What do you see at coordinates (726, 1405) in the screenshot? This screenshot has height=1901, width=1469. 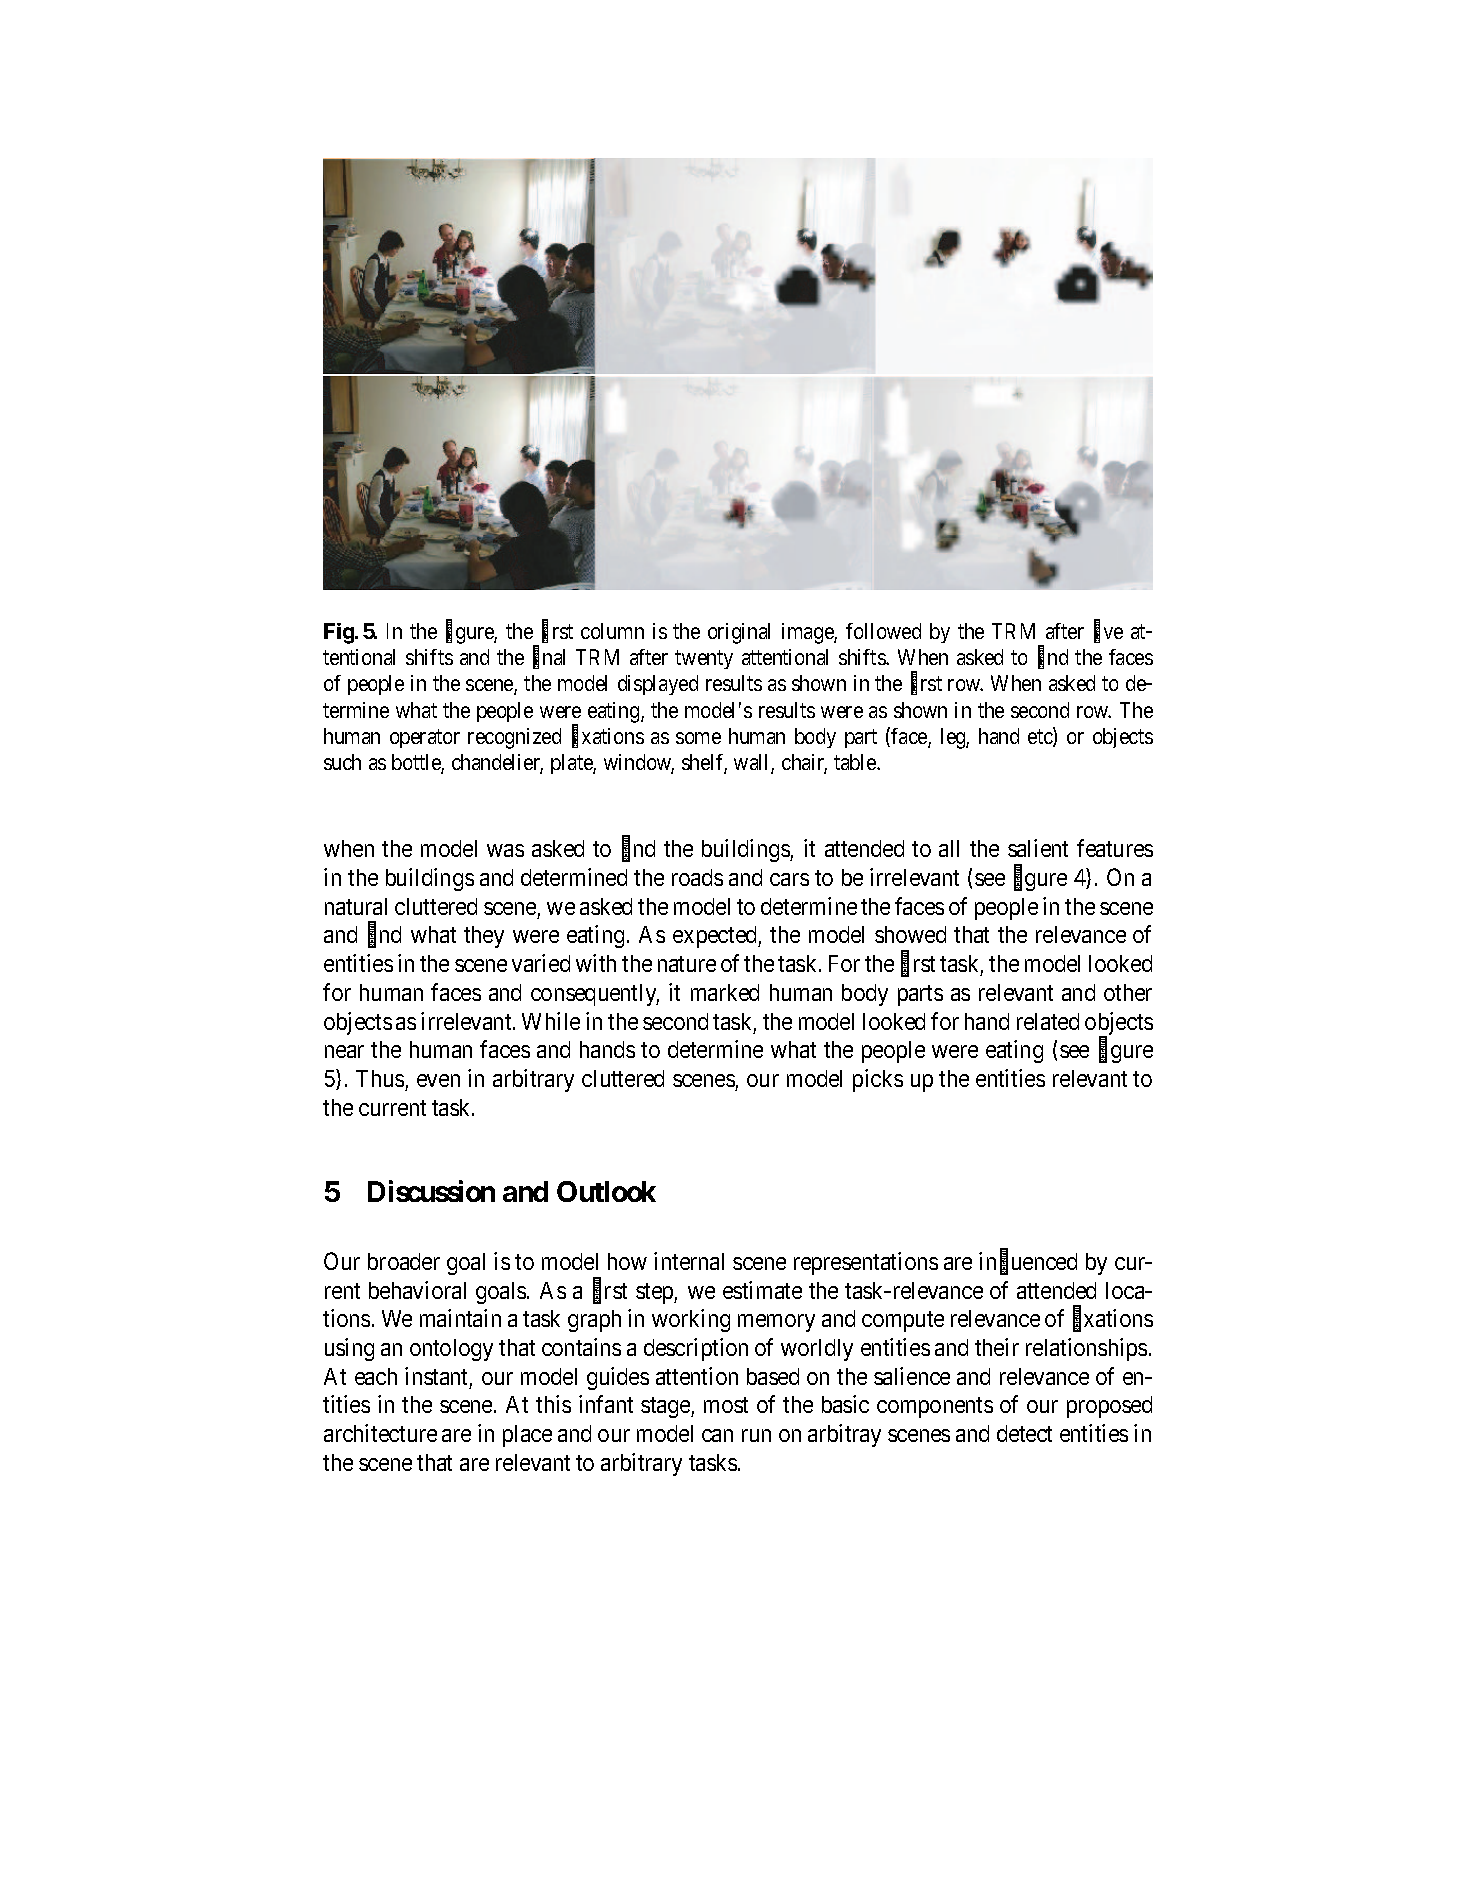 I see `most` at bounding box center [726, 1405].
